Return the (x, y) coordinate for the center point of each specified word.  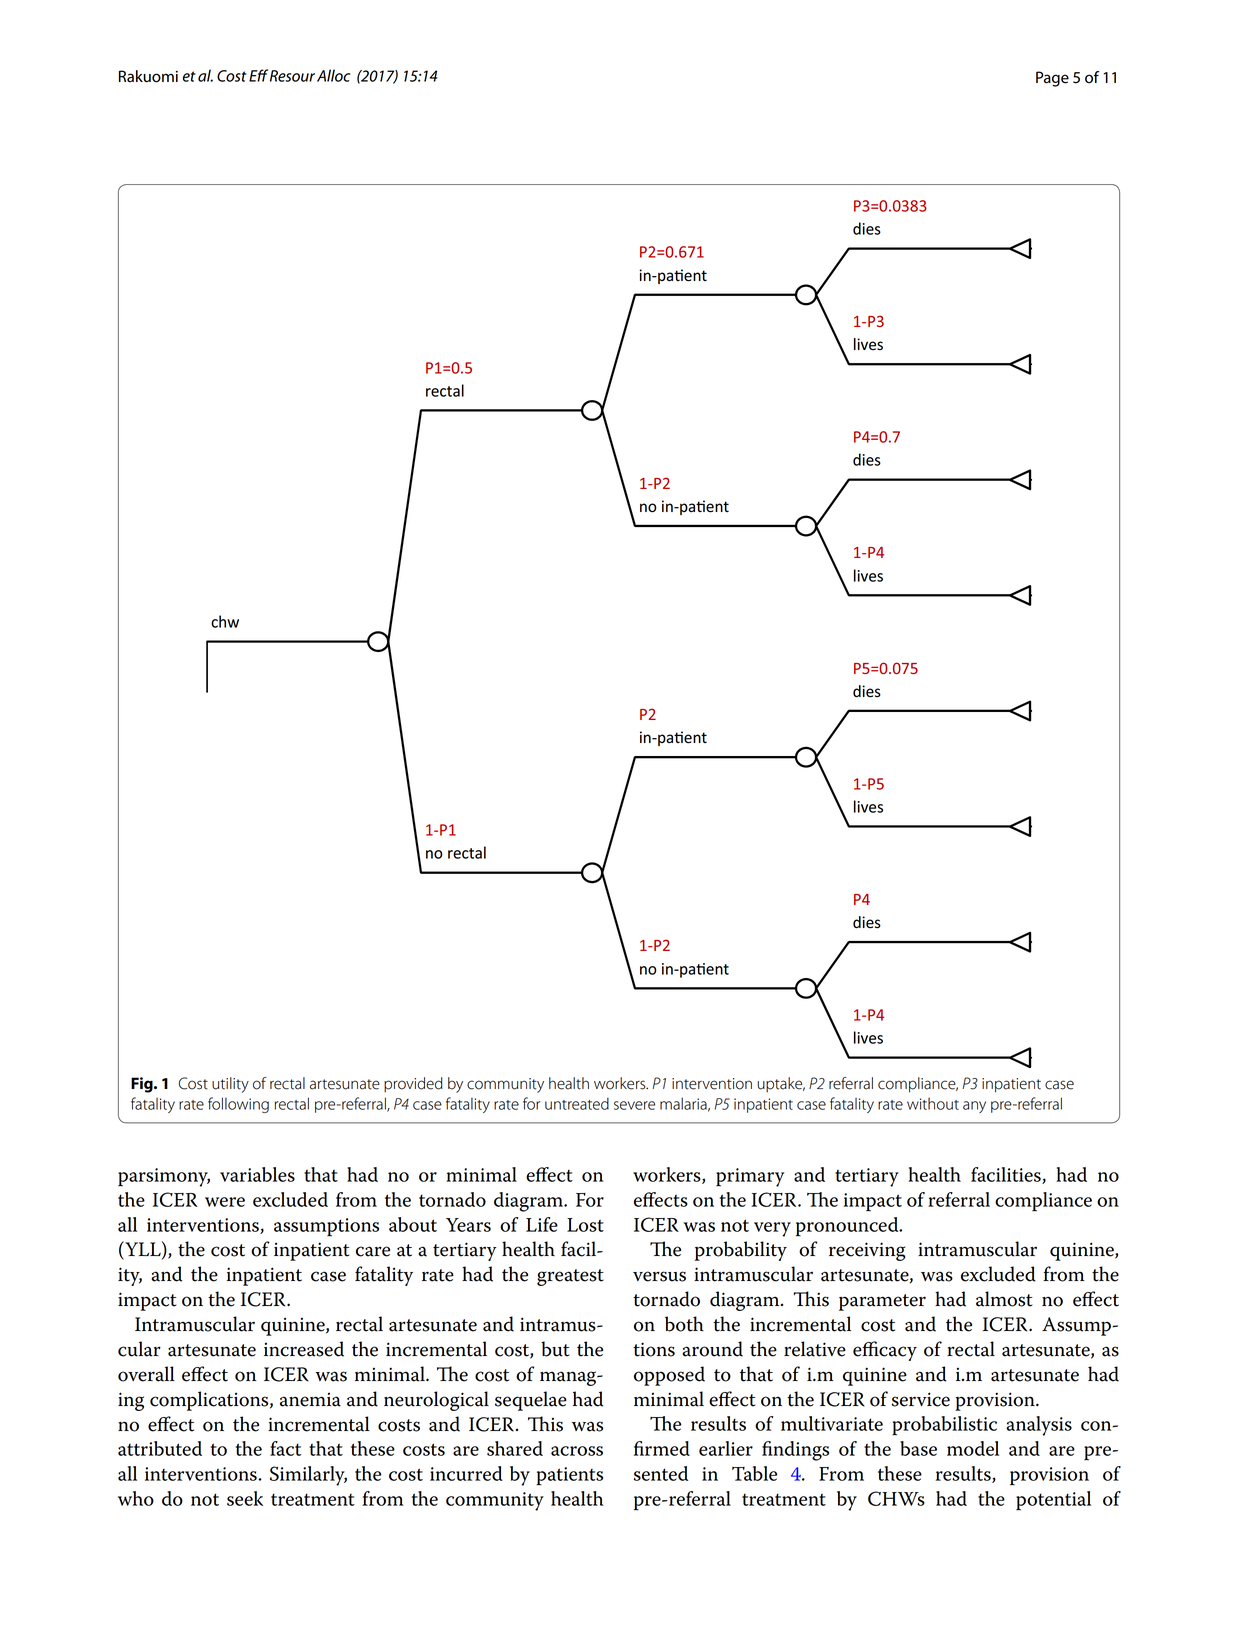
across (577, 1451)
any (974, 1107)
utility (230, 1085)
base (918, 1448)
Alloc (333, 75)
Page (1052, 79)
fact (285, 1448)
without (933, 1104)
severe (634, 1105)
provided (413, 1085)
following (238, 1105)
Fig (143, 1085)
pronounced (848, 1227)
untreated (577, 1103)
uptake (781, 1085)
